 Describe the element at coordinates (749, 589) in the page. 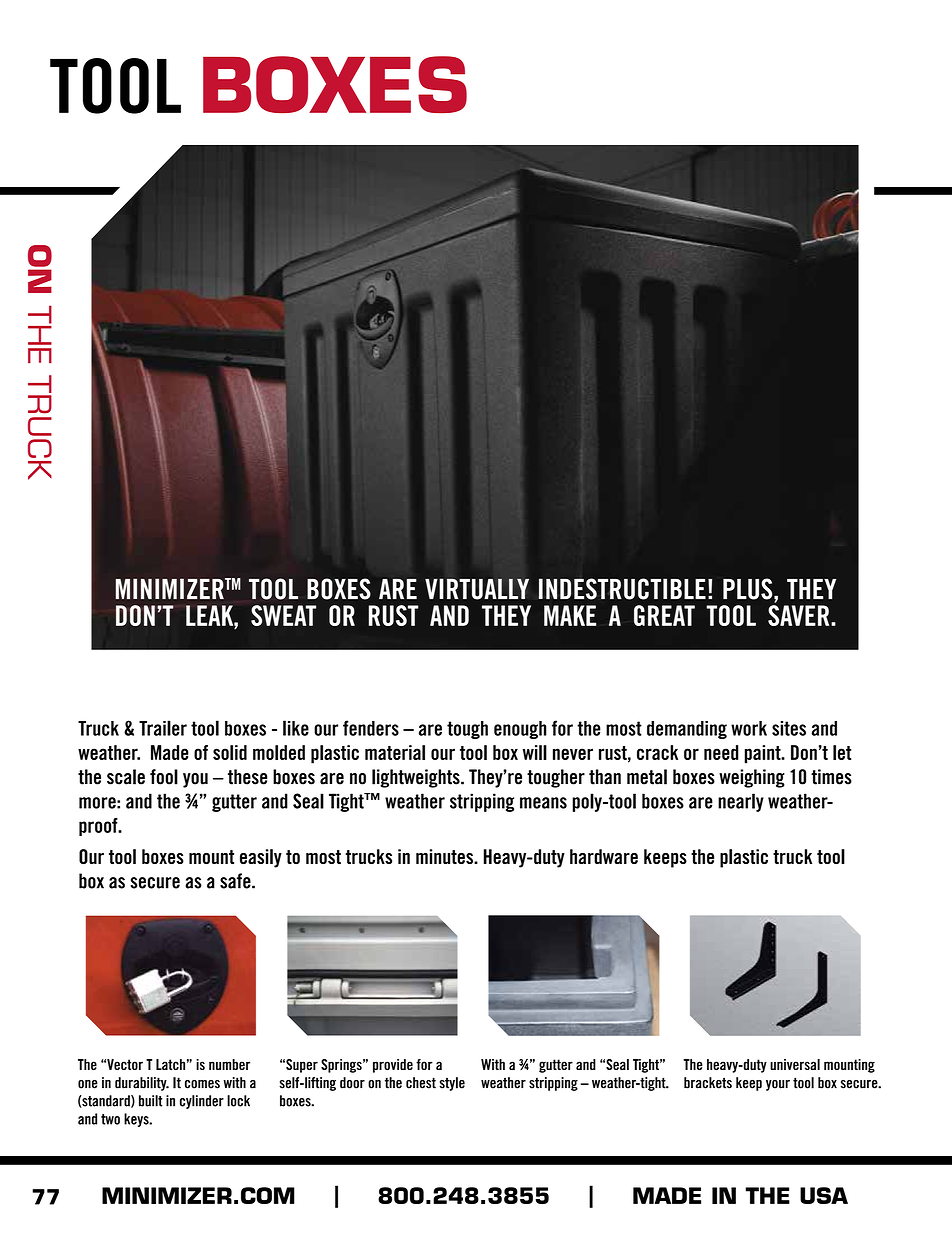

I see `PLUS` at that location.
